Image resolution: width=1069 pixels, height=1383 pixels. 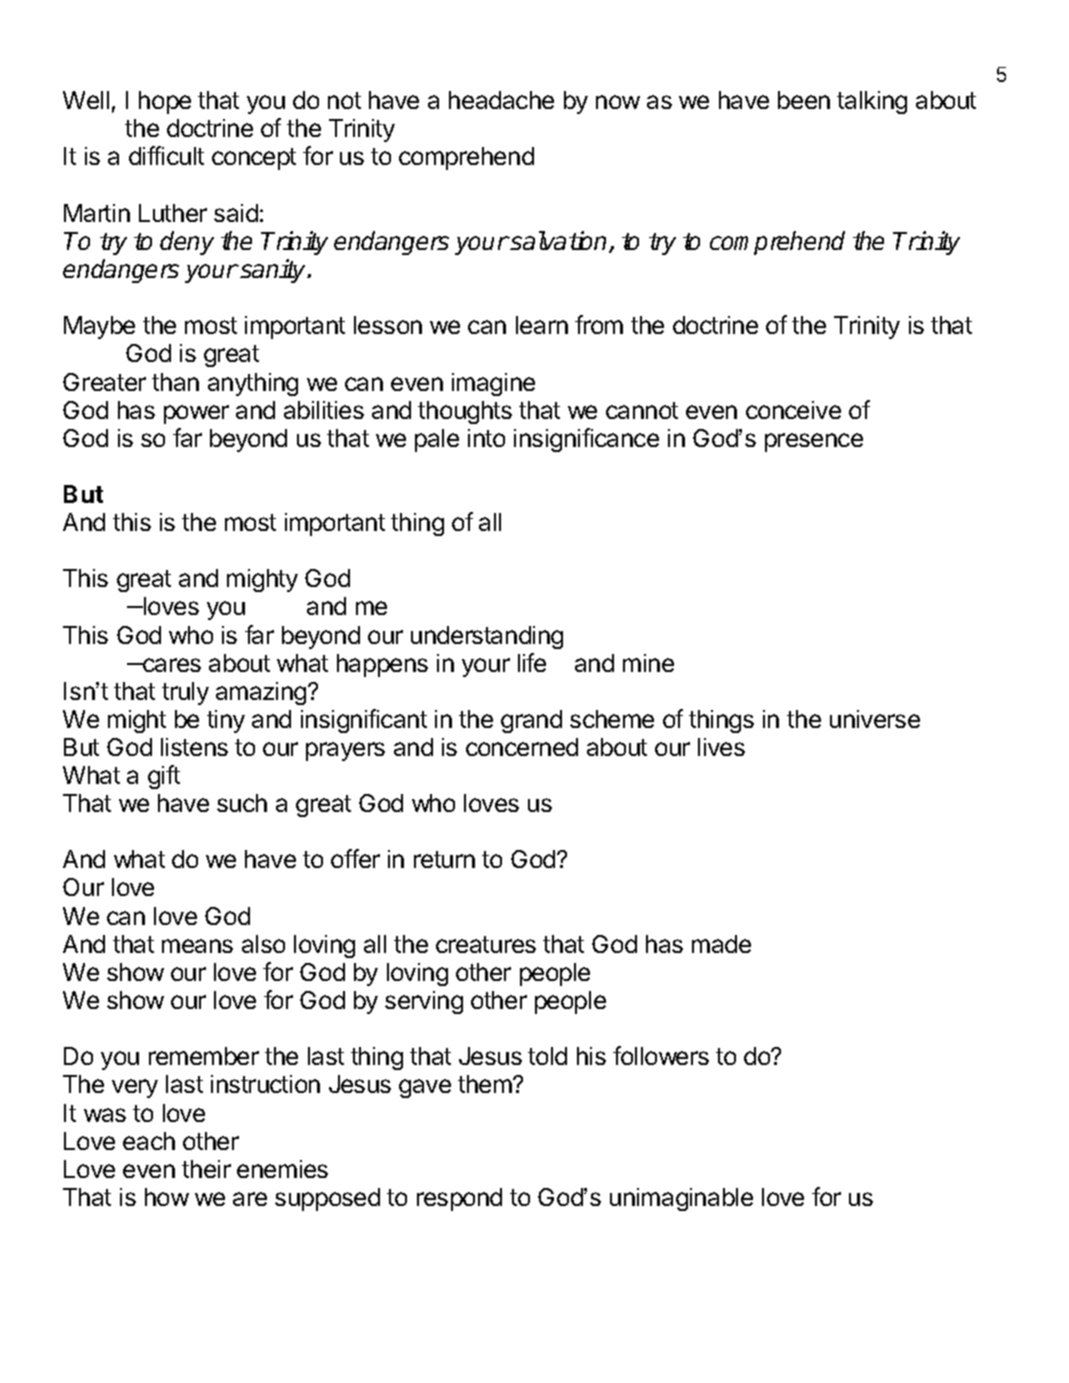 What do you see at coordinates (493, 384) in the screenshot?
I see `imagine` at bounding box center [493, 384].
